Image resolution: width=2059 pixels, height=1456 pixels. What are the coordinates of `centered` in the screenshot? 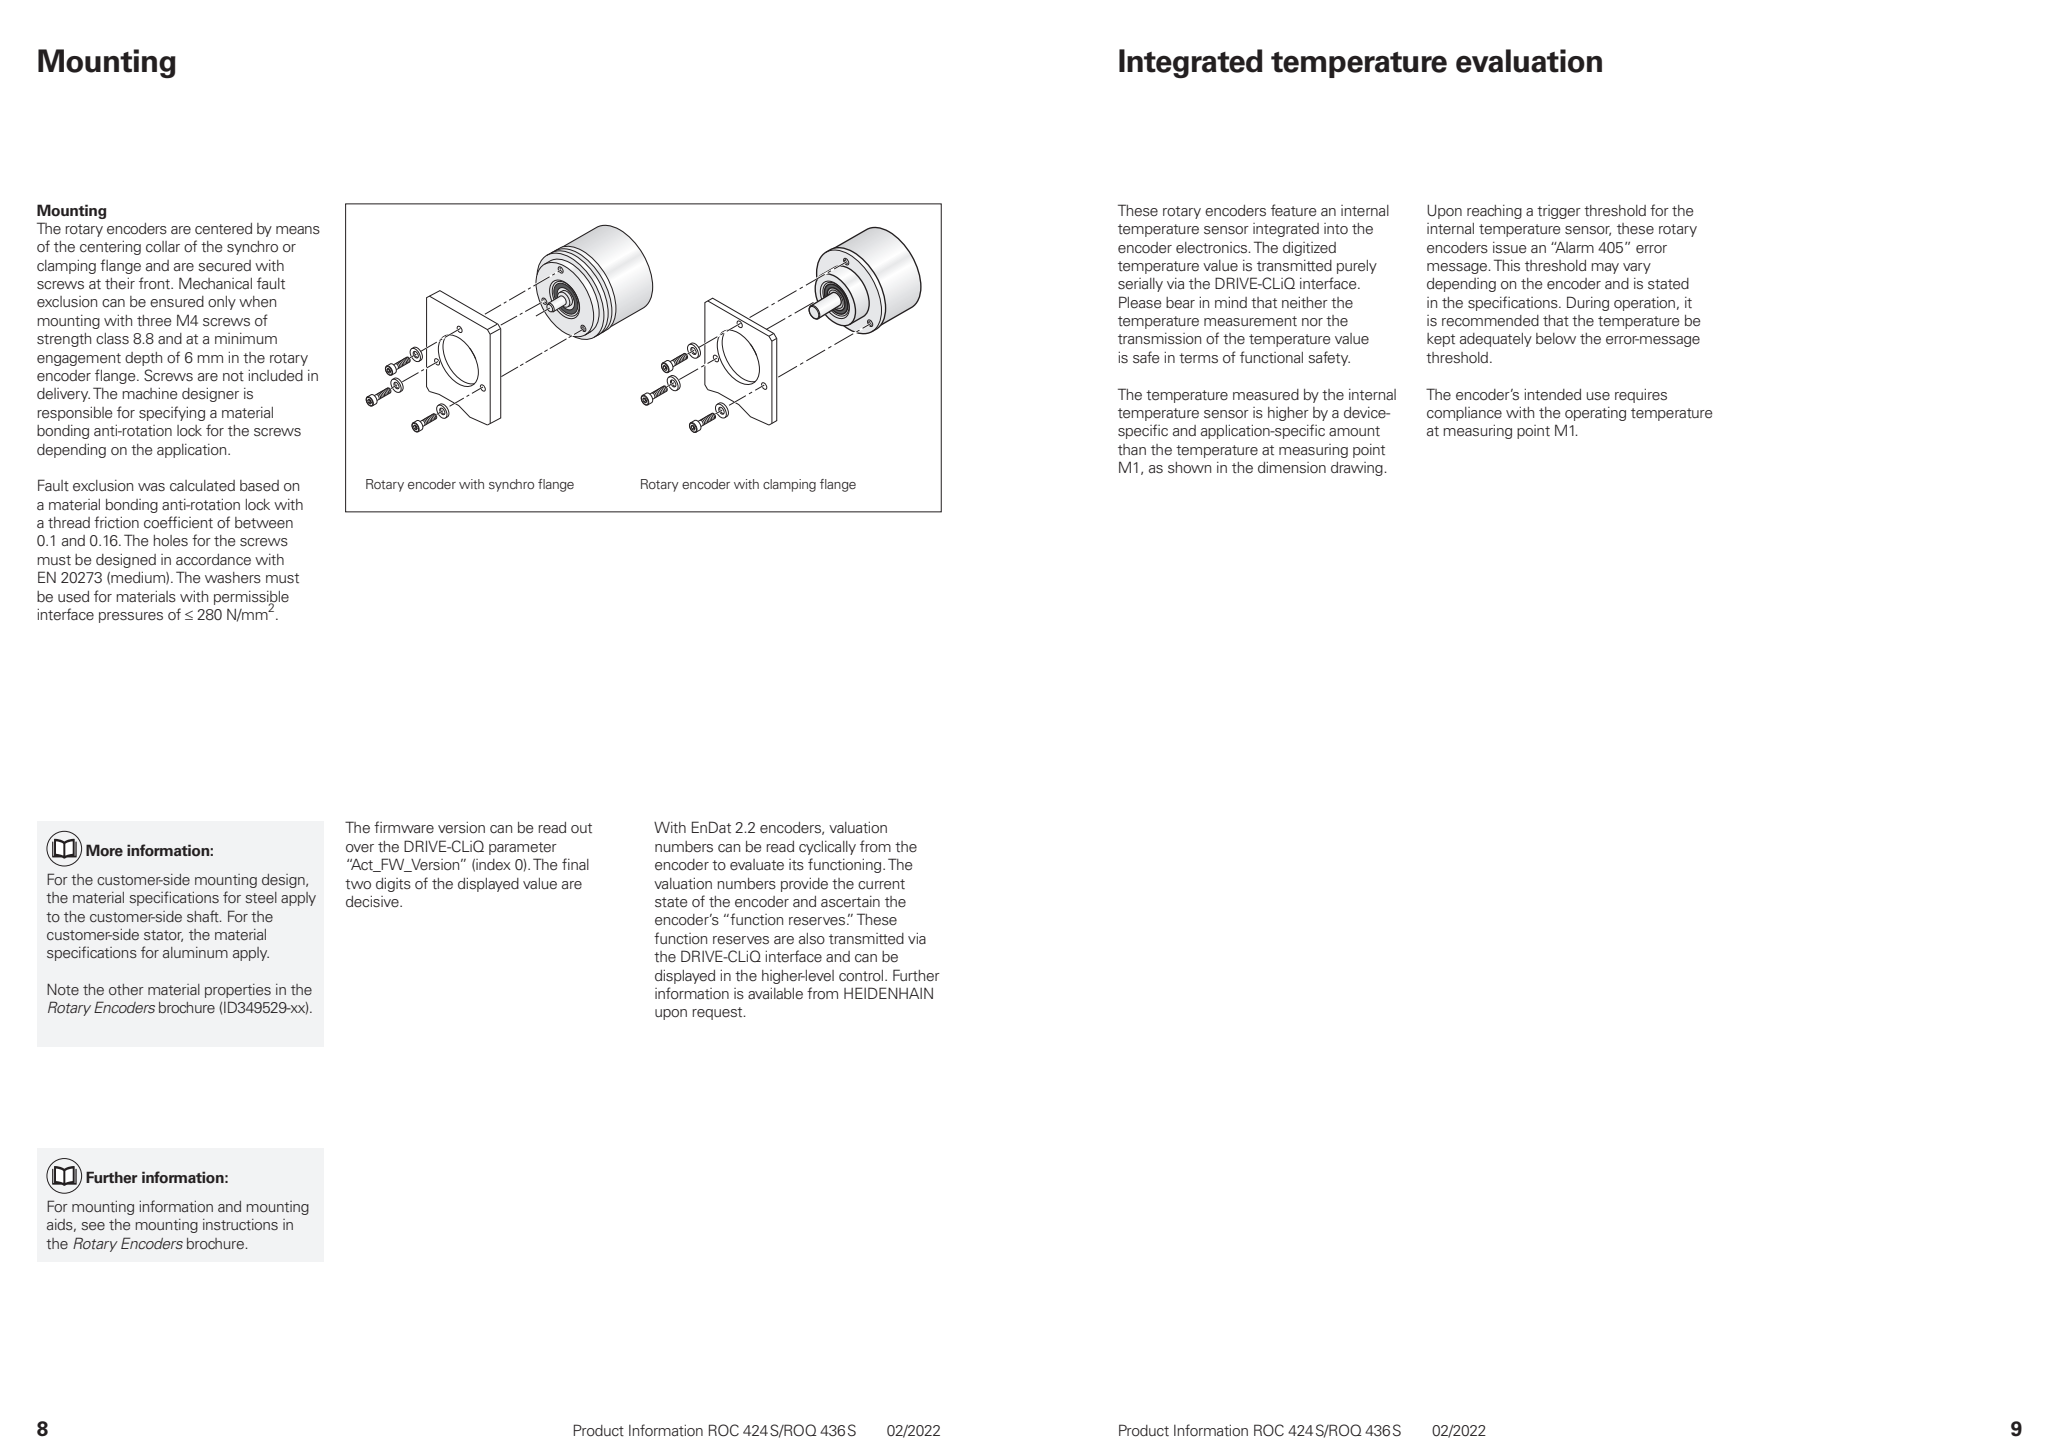 It's located at (223, 228).
